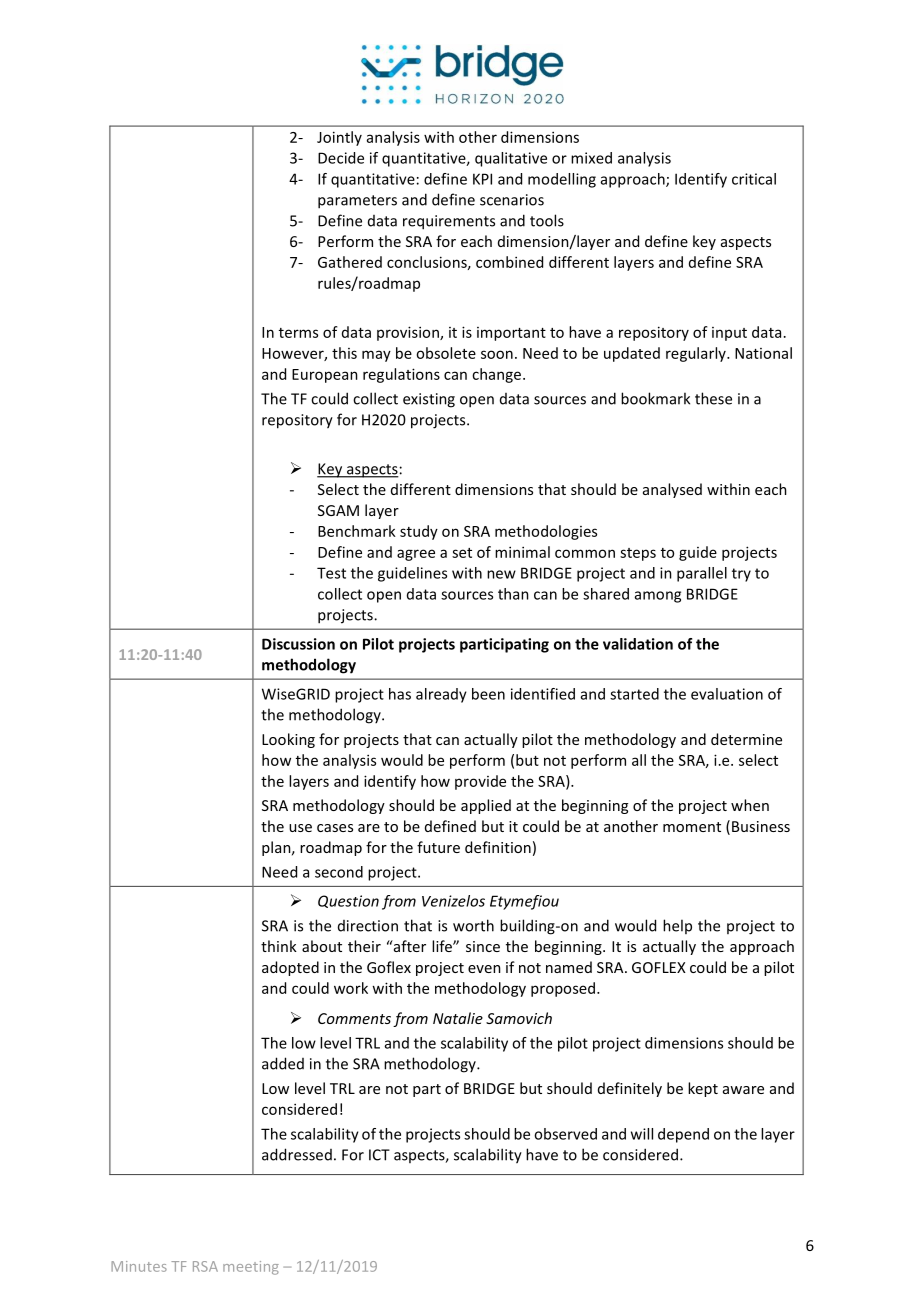 This image has width=924, height=1308. What do you see at coordinates (482, 179) in the image?
I see `KPI` at bounding box center [482, 179].
